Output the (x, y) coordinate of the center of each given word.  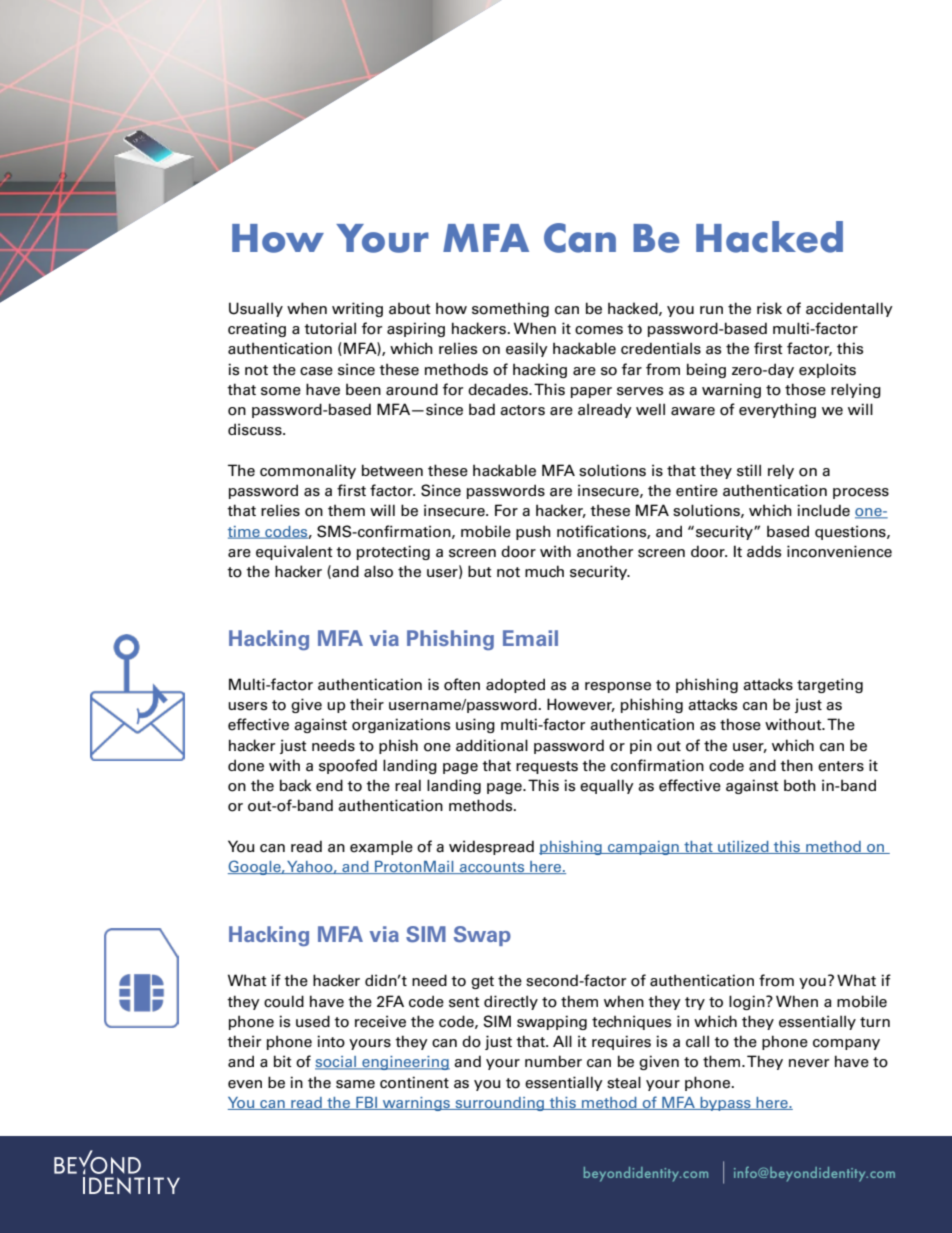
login (748, 1002)
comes (599, 330)
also (378, 571)
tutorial (330, 328)
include (823, 510)
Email (530, 638)
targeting (830, 685)
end (329, 785)
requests (547, 767)
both (800, 785)
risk (769, 308)
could (284, 1001)
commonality (308, 471)
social (336, 1063)
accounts (492, 868)
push (533, 532)
